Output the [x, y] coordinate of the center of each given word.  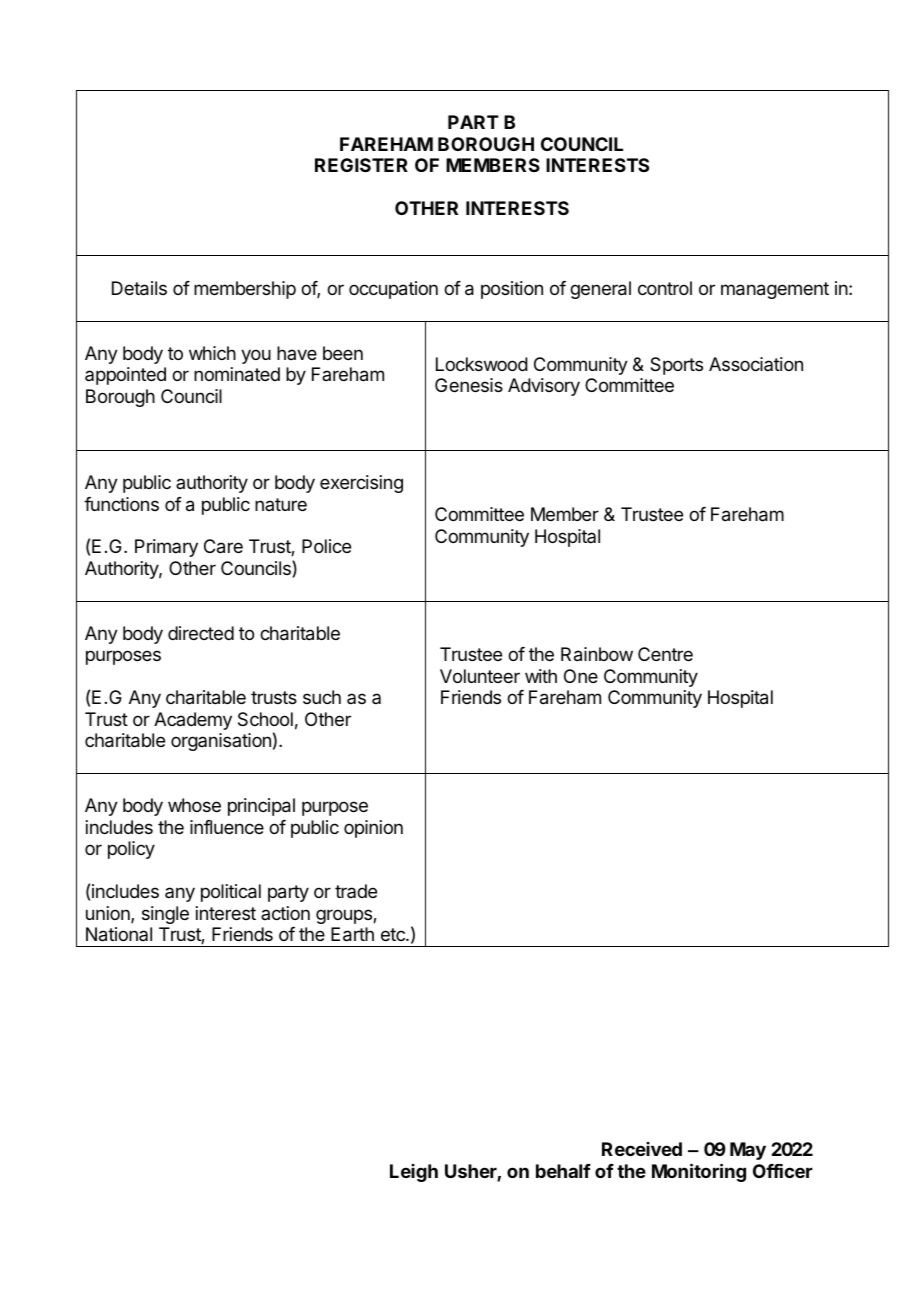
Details [139, 288]
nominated [237, 374]
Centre [665, 654]
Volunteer [480, 676]
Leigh [414, 1173]
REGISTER [361, 165]
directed [201, 633]
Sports [676, 366]
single [165, 915]
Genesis [469, 385]
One [581, 676]
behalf [563, 1171]
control [665, 288]
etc [394, 934]
